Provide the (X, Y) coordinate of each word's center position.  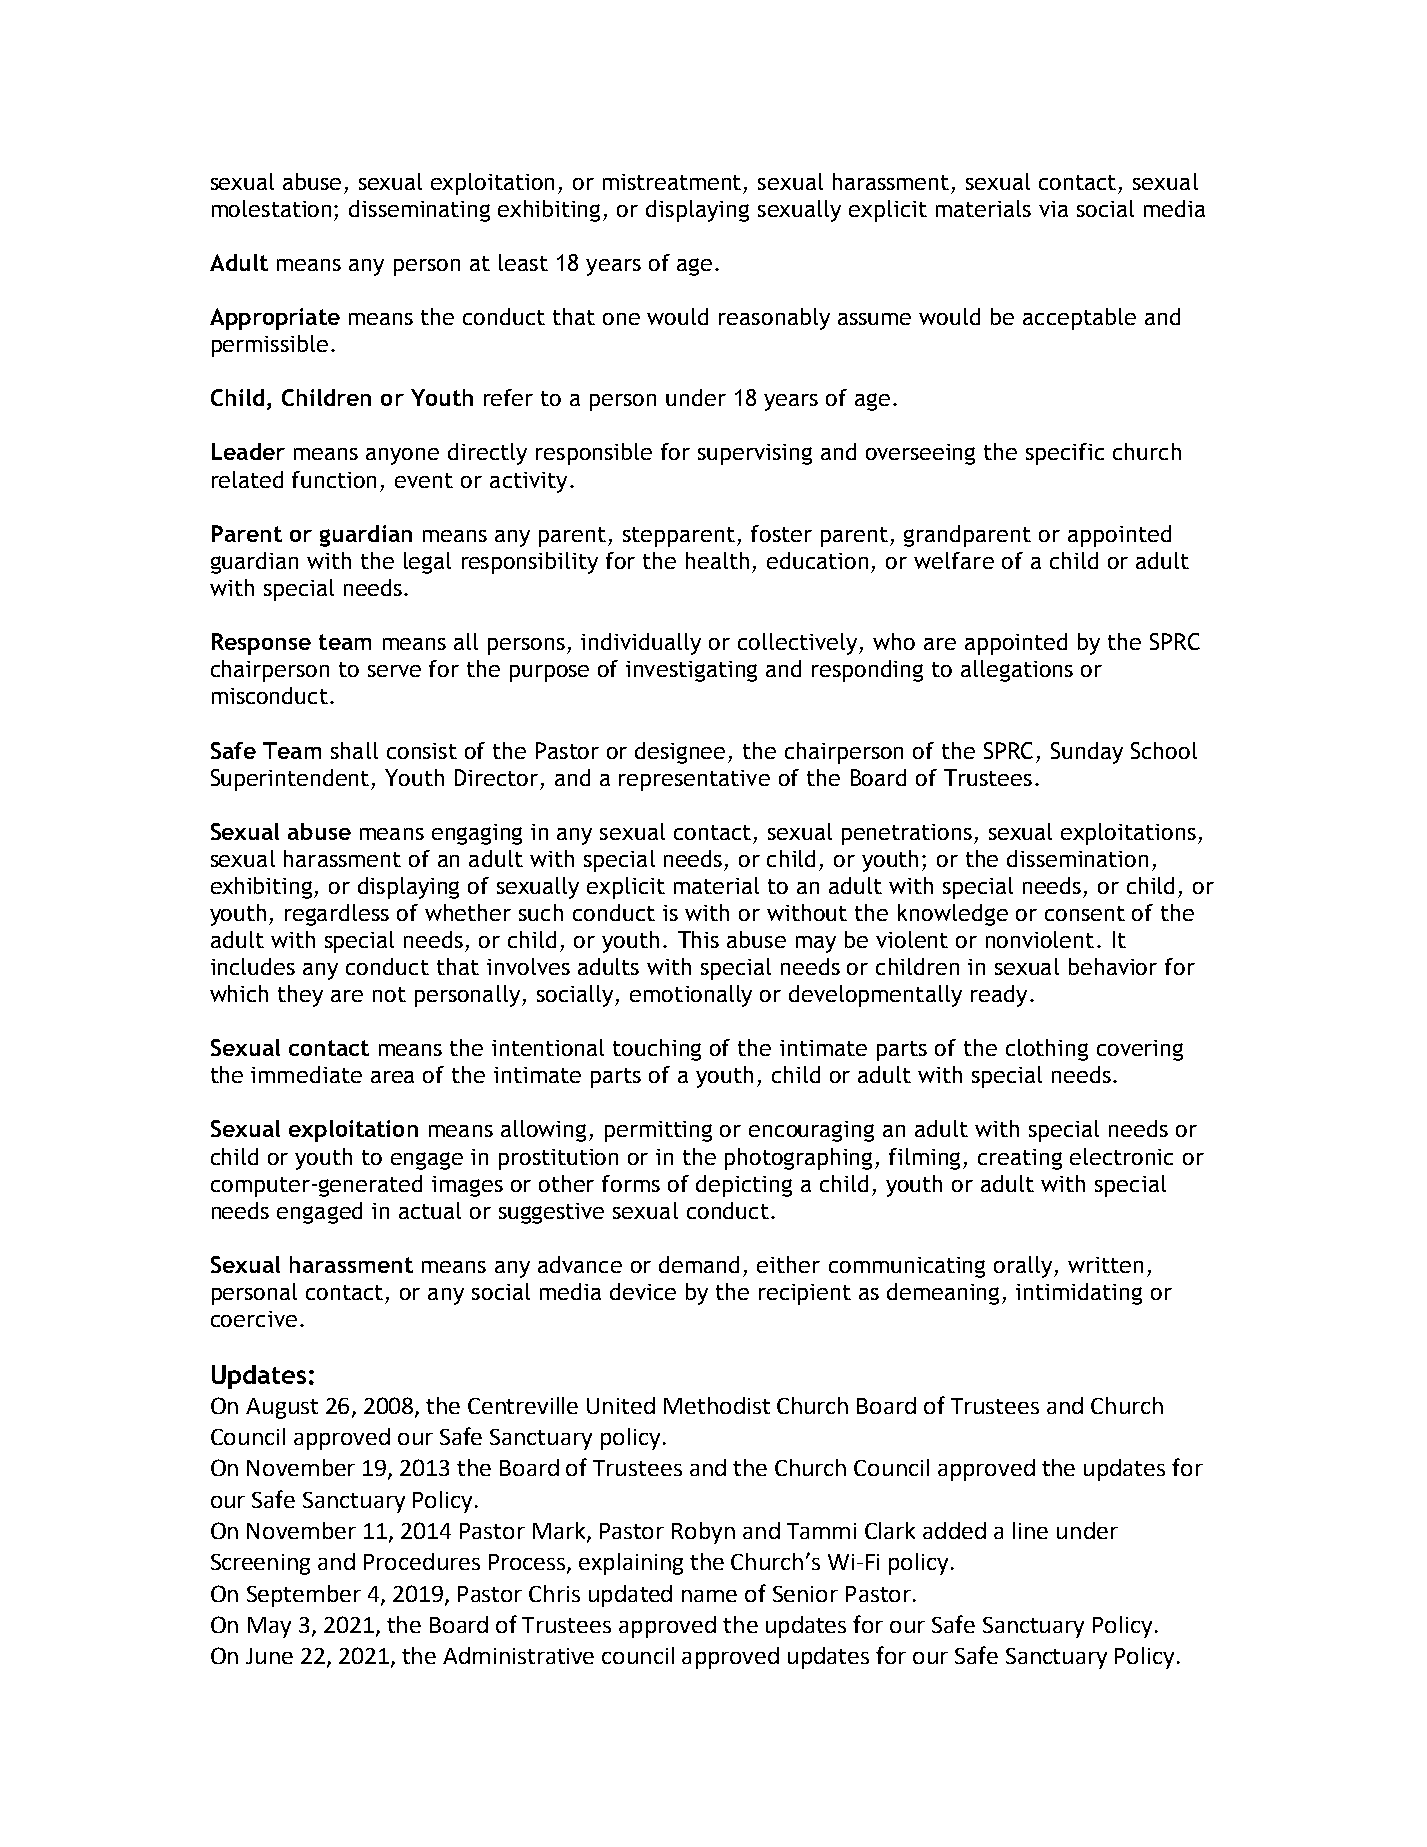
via (1053, 209)
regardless (337, 915)
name (709, 1596)
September (304, 1596)
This (698, 939)
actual (430, 1210)
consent (1085, 913)
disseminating (419, 211)
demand (699, 1264)
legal (427, 563)
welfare (954, 560)
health (717, 560)
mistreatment (672, 182)
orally (1024, 1267)
